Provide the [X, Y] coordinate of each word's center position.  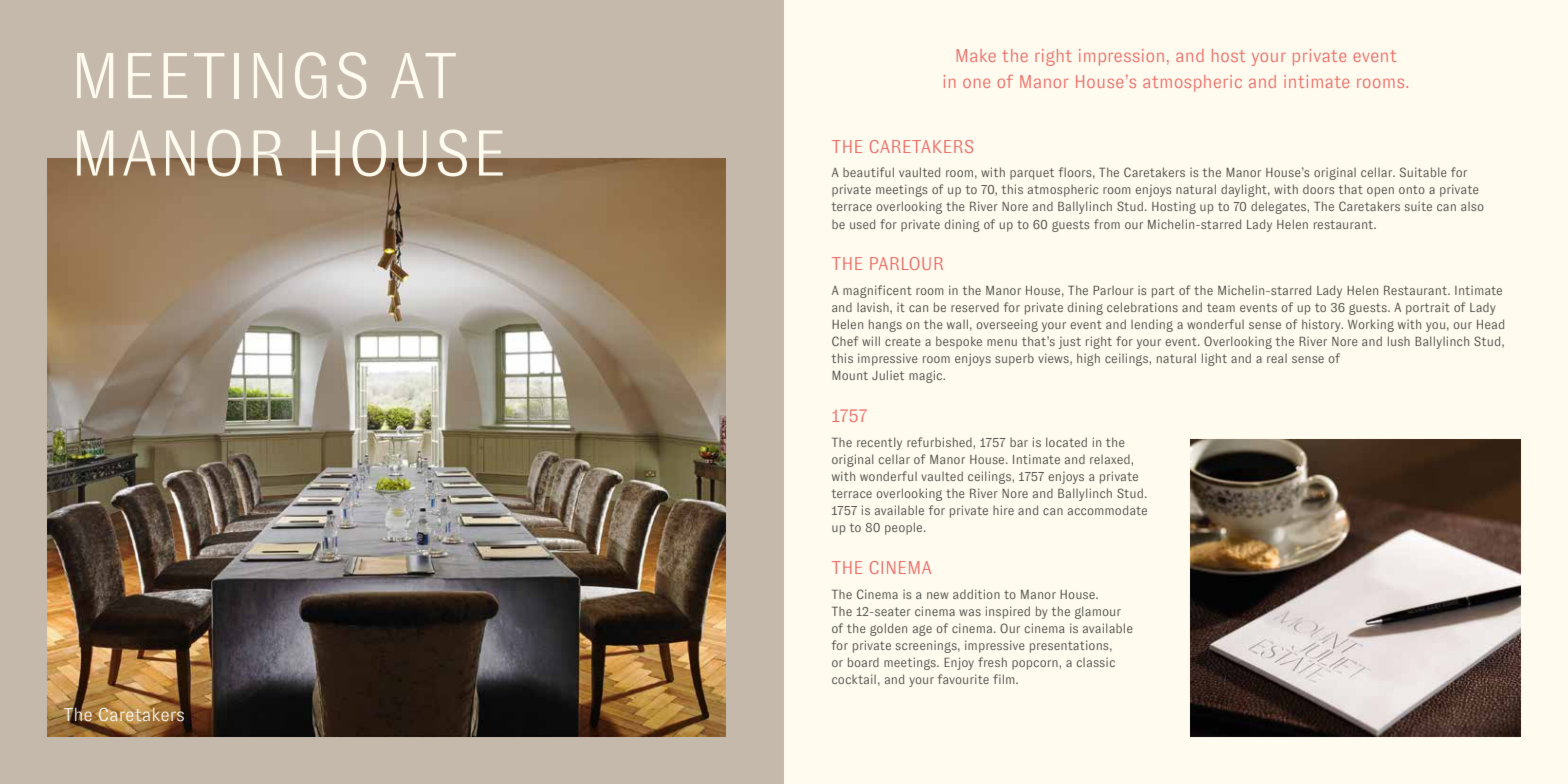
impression [1121, 57]
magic [927, 376]
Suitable [1423, 172]
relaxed [1111, 459]
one [976, 83]
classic [1096, 662]
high [1088, 359]
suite [1418, 206]
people [905, 528]
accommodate [1107, 510]
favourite [963, 679]
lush [1399, 341]
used [862, 224]
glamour [1098, 612]
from [1107, 224]
